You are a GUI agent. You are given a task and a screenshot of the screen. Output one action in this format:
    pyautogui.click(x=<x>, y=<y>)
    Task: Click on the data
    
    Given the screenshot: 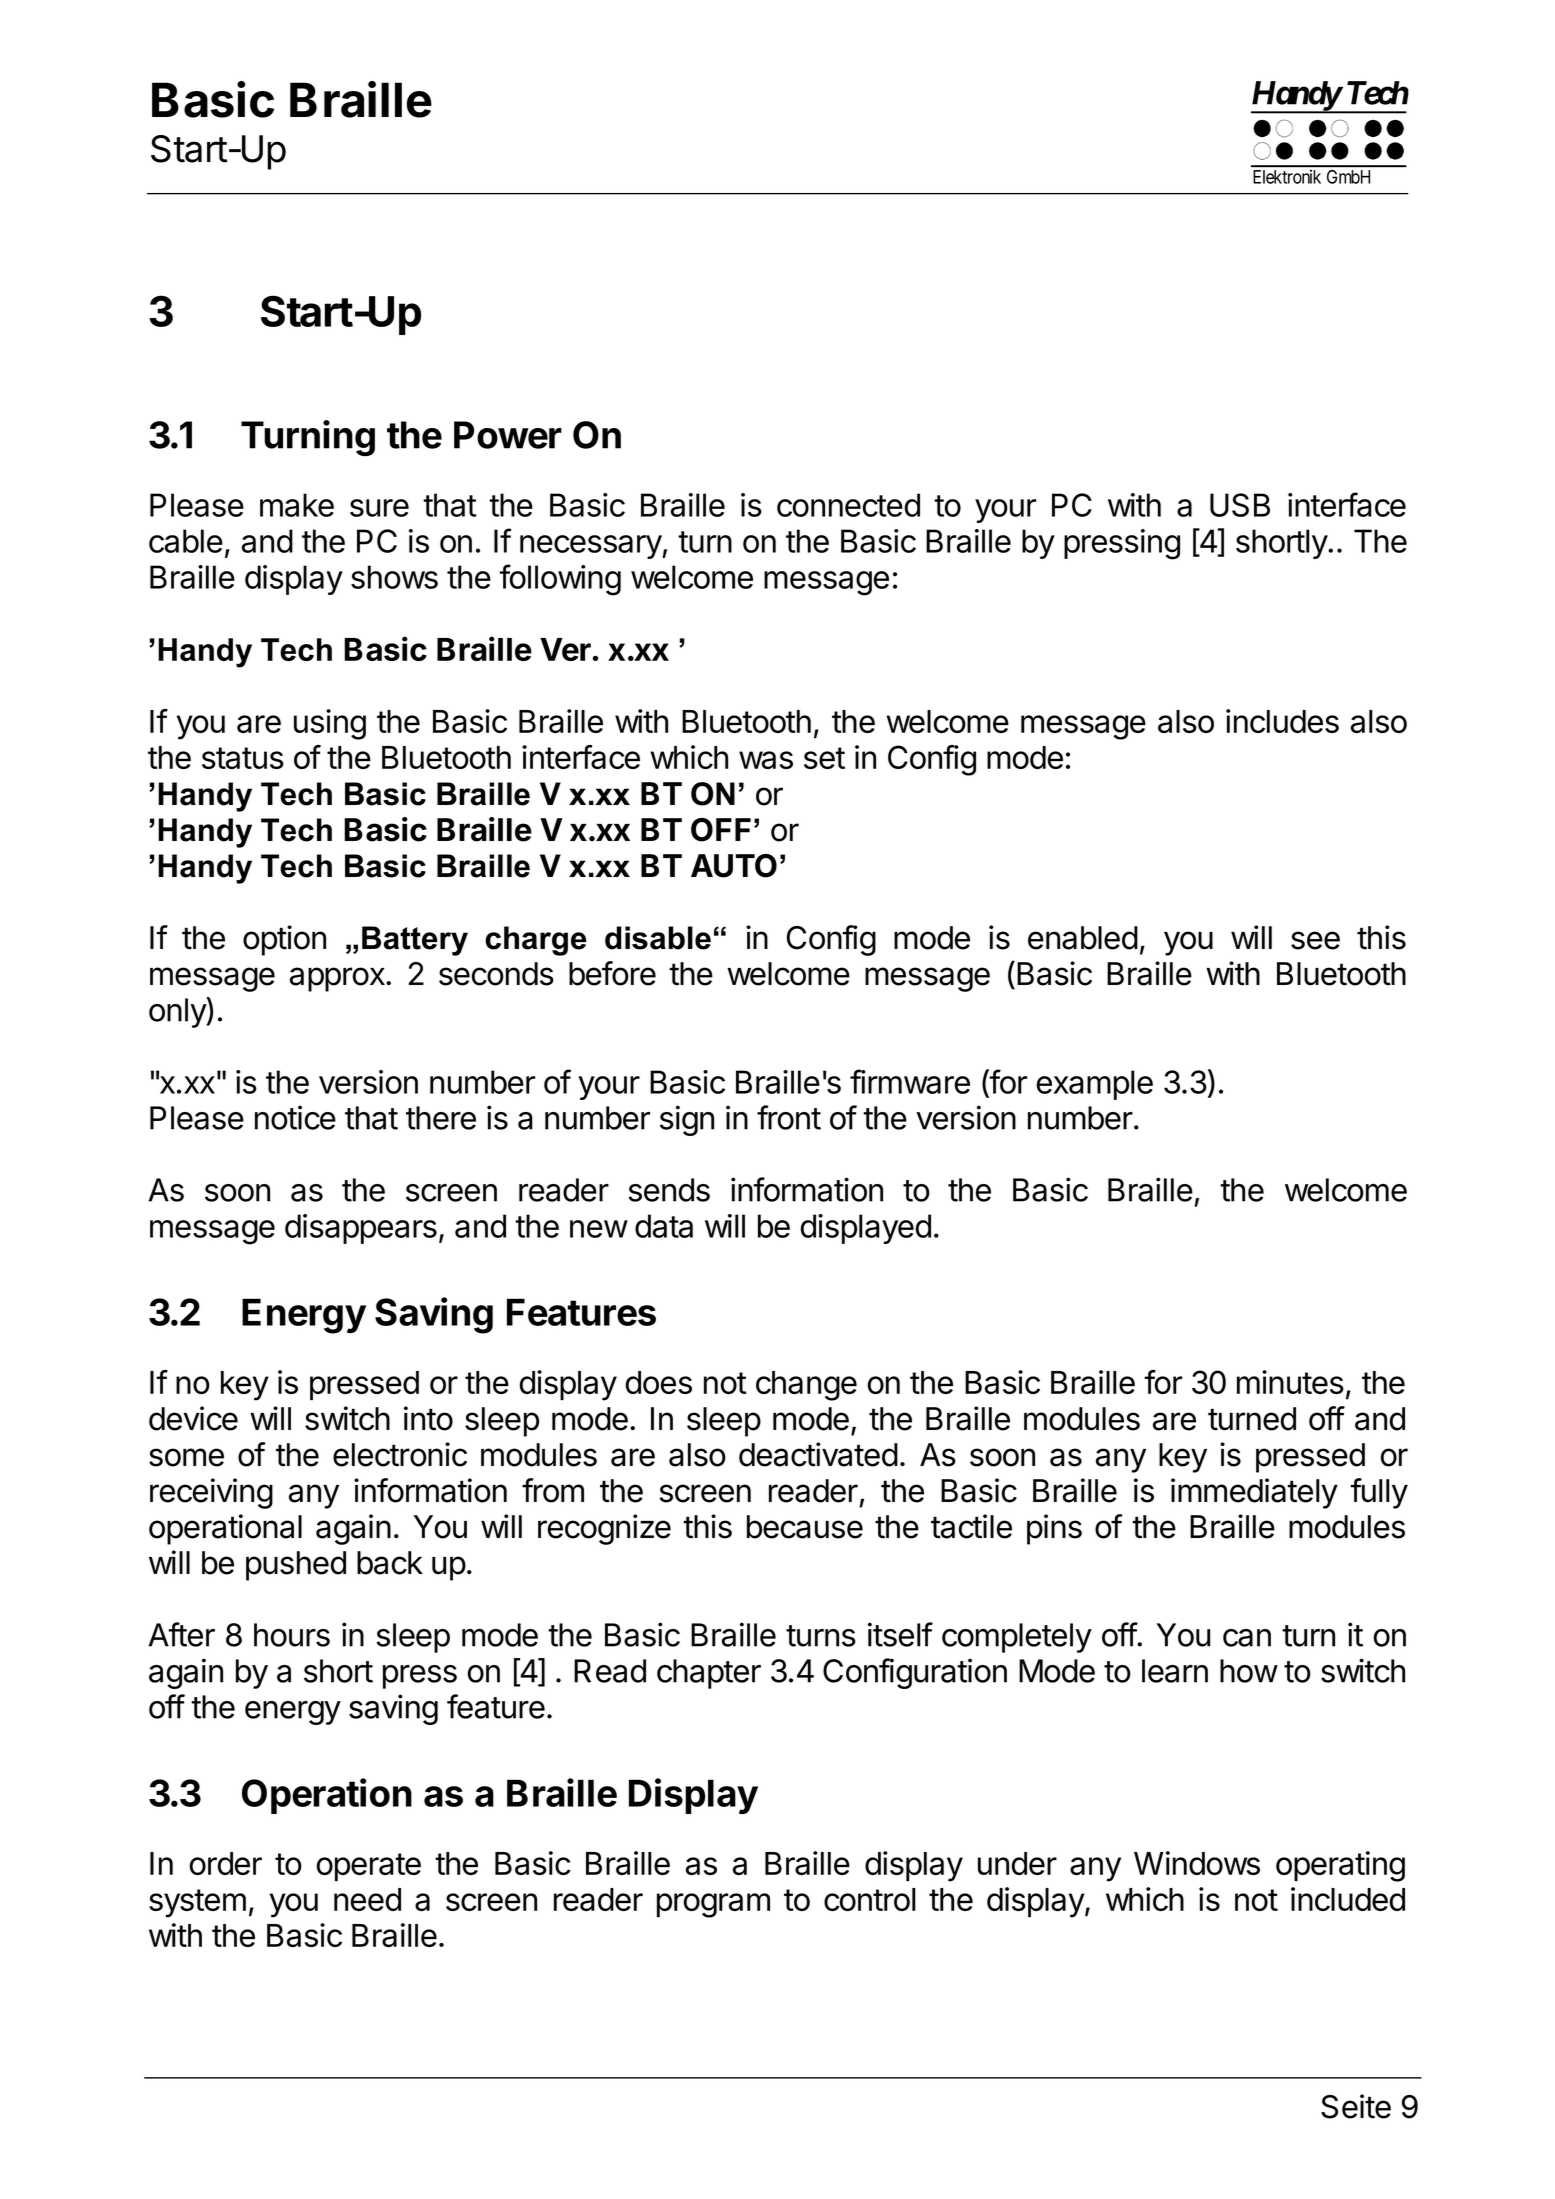 What is the action you would take?
    pyautogui.click(x=664, y=1226)
